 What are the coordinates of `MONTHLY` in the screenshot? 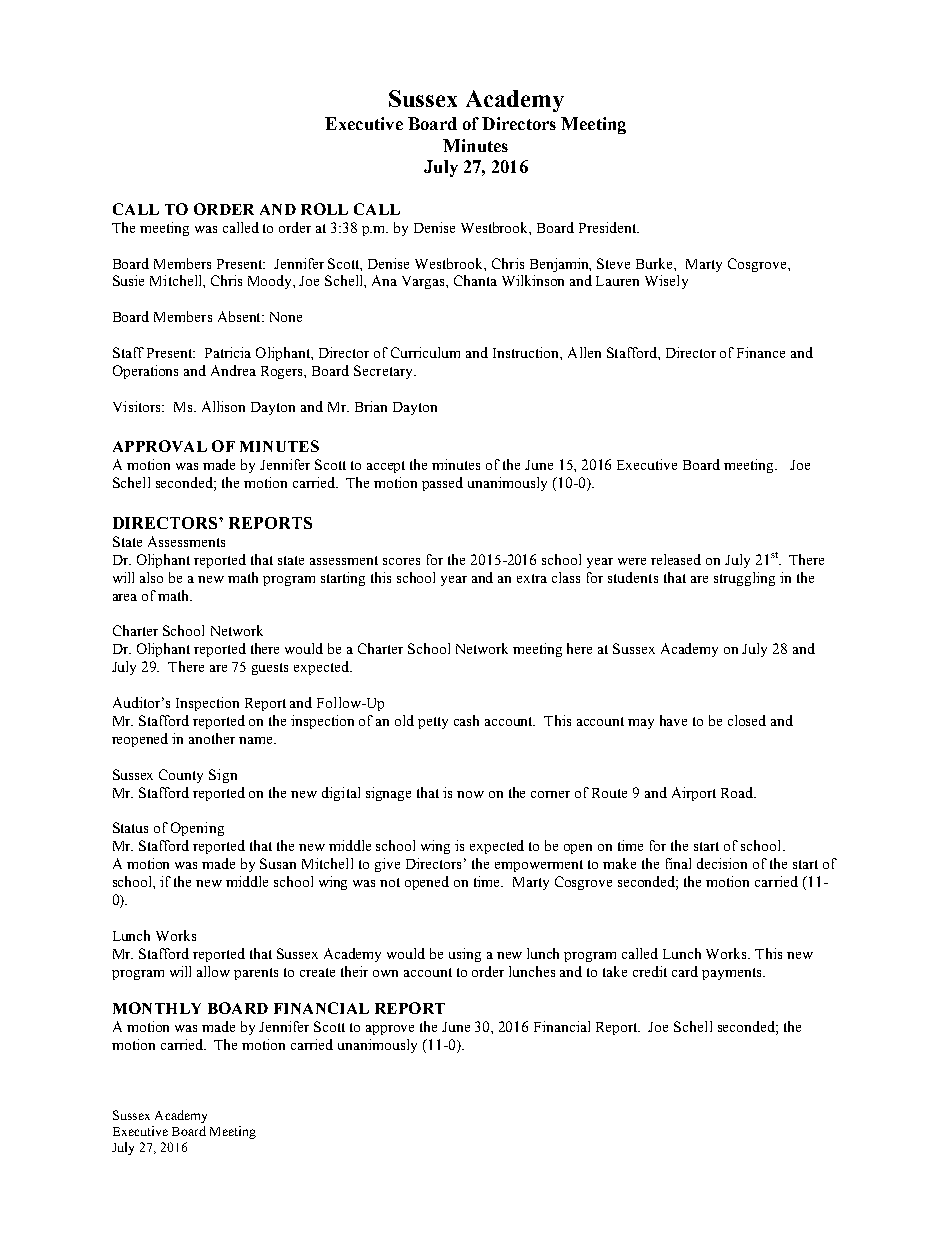 It's located at (157, 1008).
